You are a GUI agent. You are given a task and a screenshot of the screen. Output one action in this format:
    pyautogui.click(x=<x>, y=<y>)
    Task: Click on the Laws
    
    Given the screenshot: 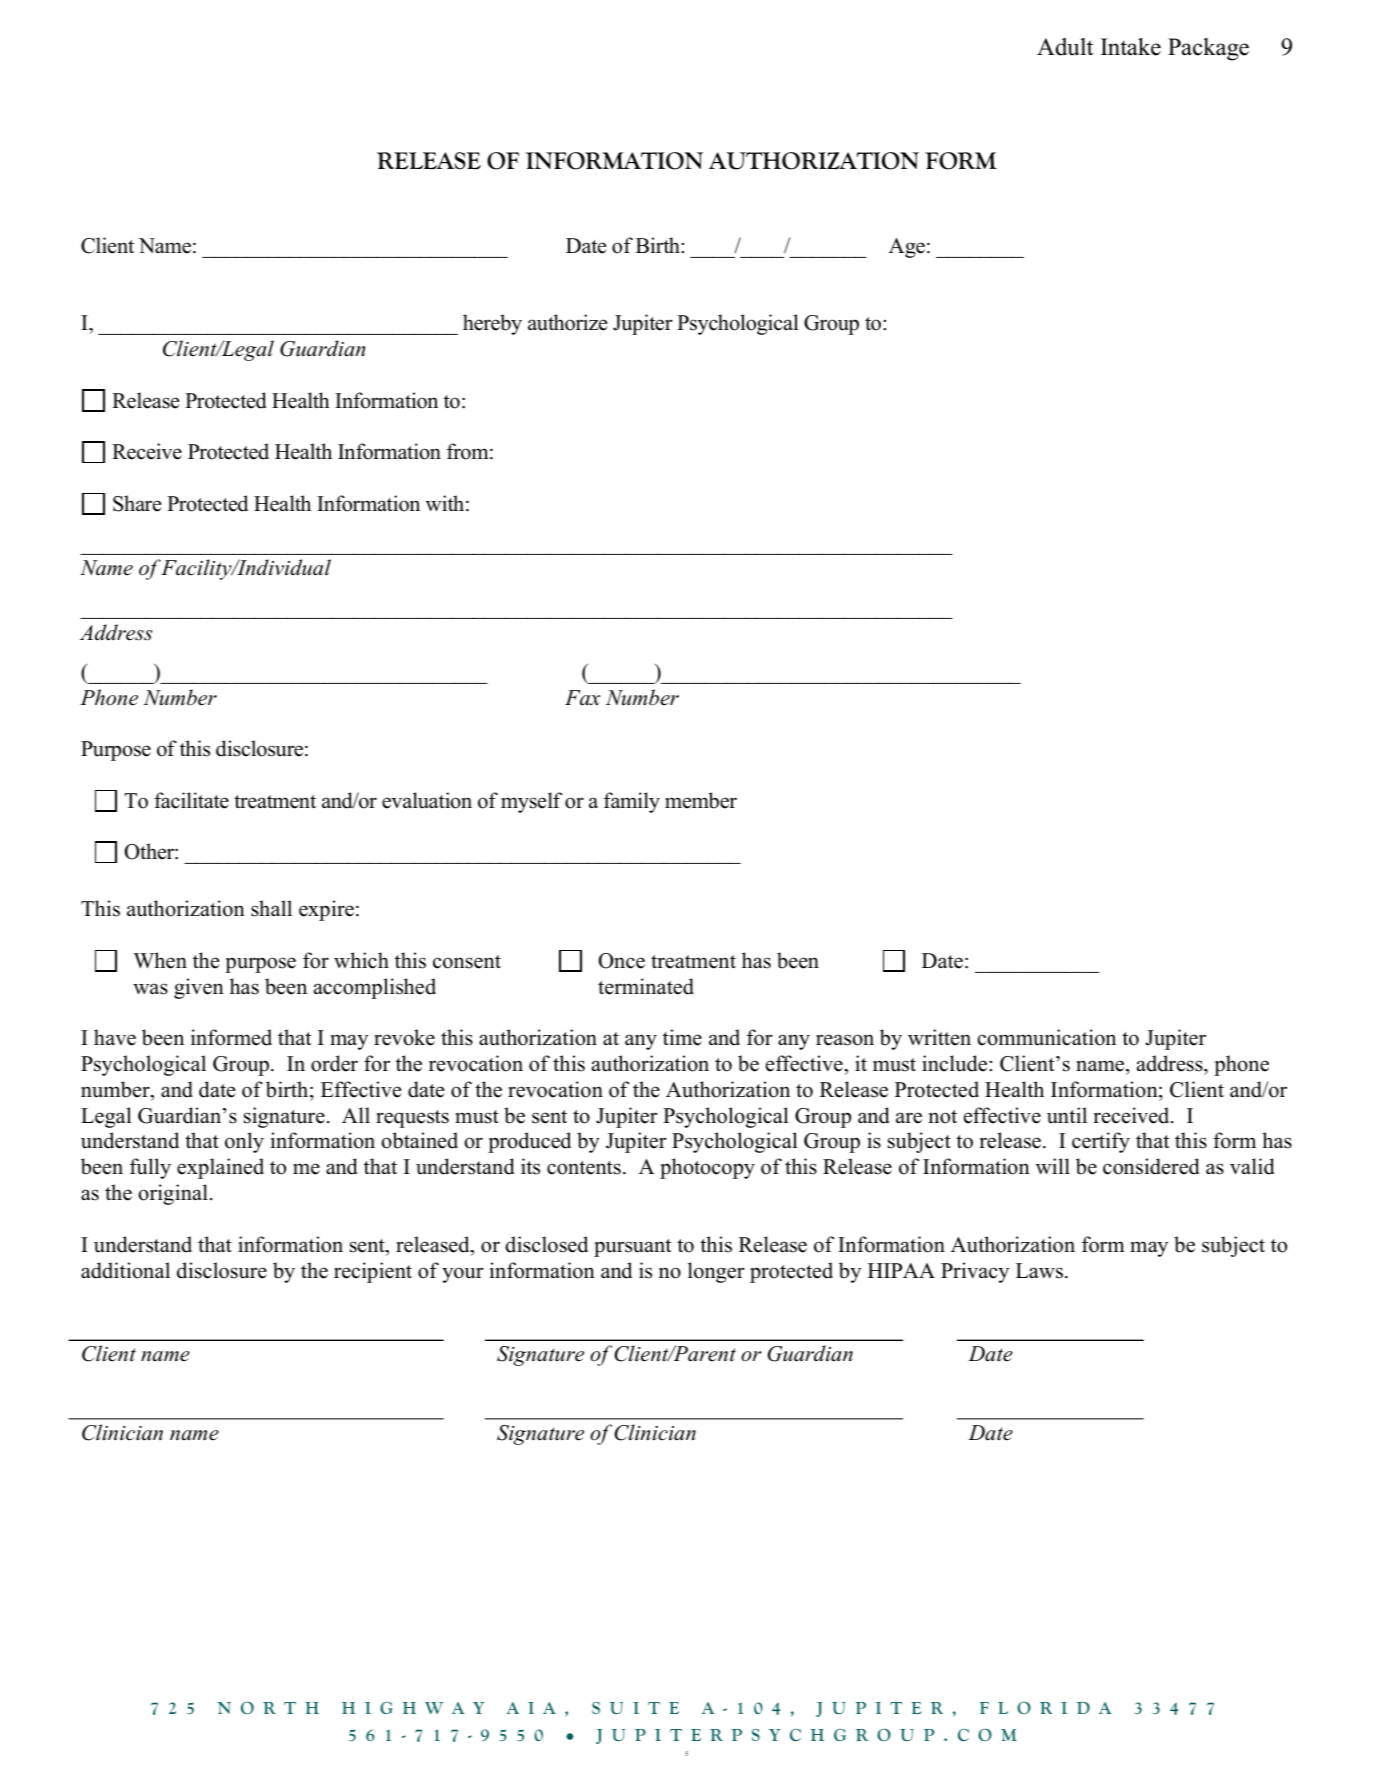 What is the action you would take?
    pyautogui.click(x=1039, y=1271)
